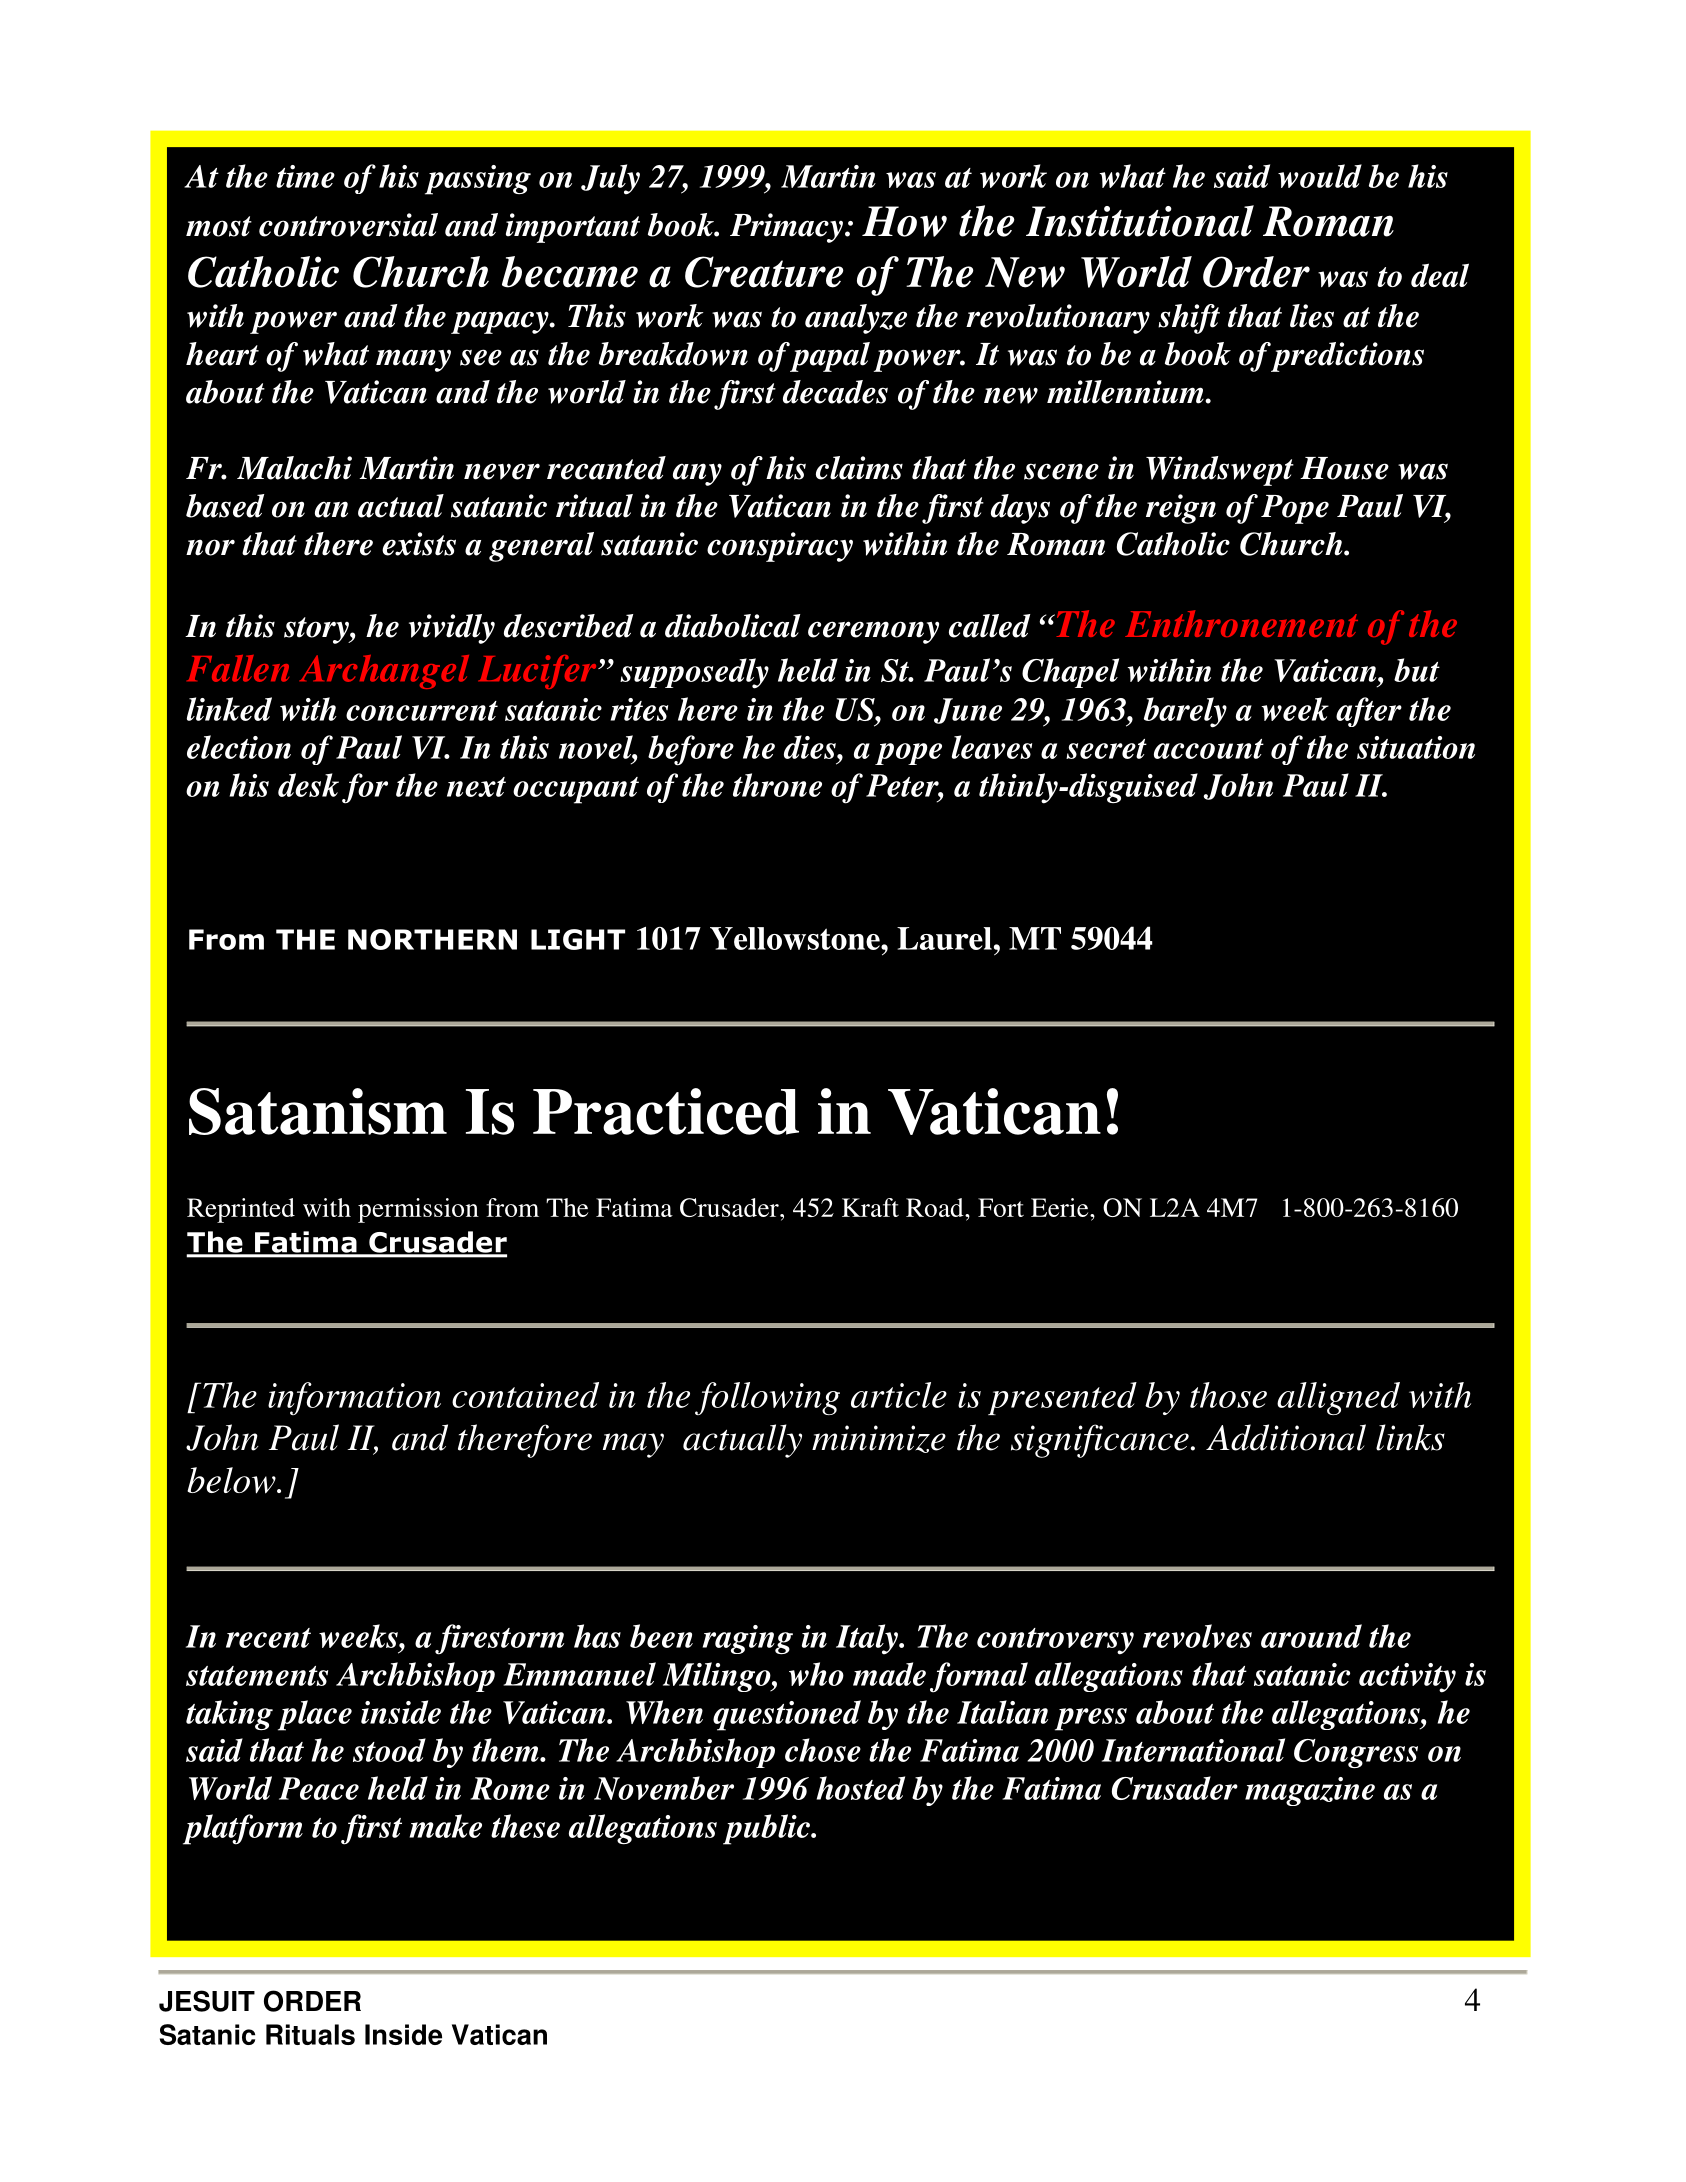 The width and height of the image is (1686, 2182). I want to click on Satanism, so click(318, 1111).
